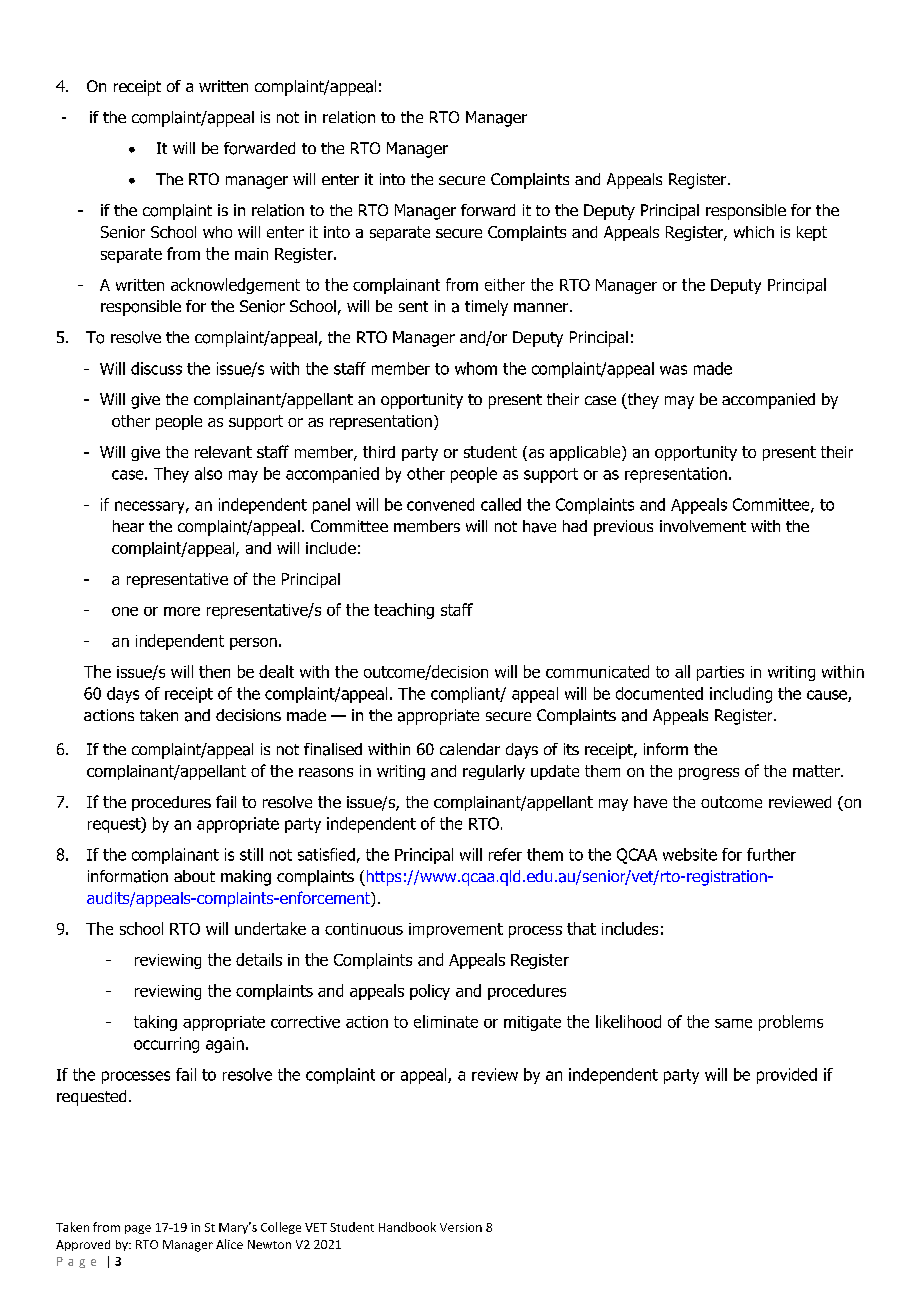  Describe the element at coordinates (754, 232) in the page. I see `which` at that location.
